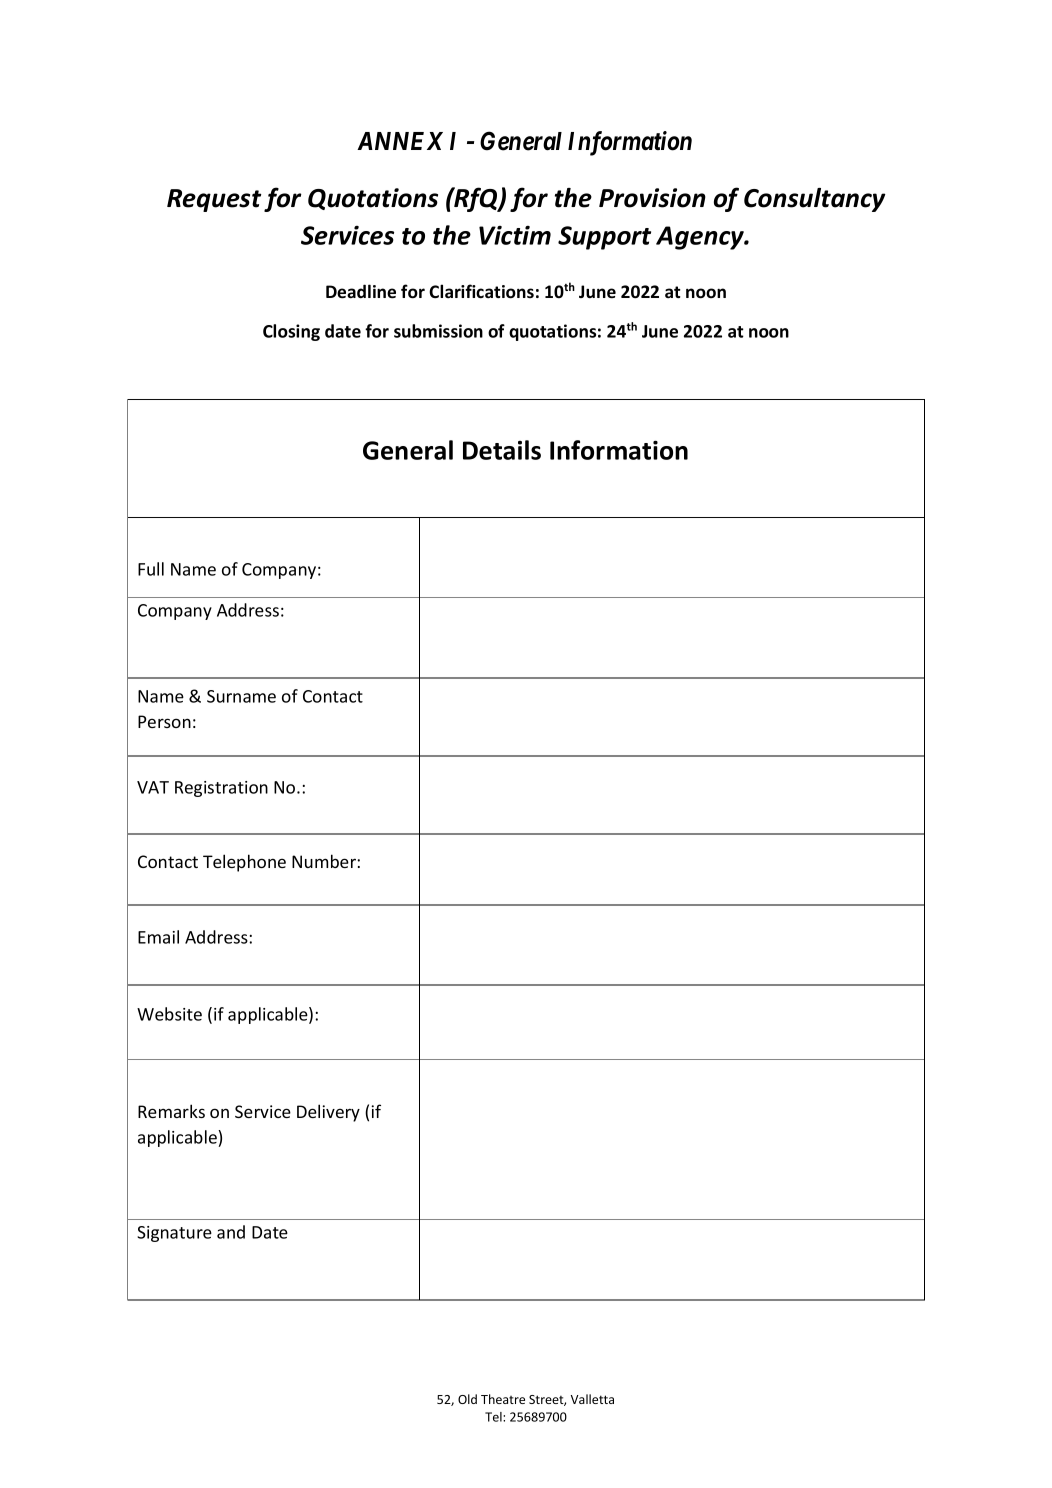 This screenshot has height=1488, width=1052. What do you see at coordinates (467, 1399) in the screenshot?
I see `Old` at bounding box center [467, 1399].
